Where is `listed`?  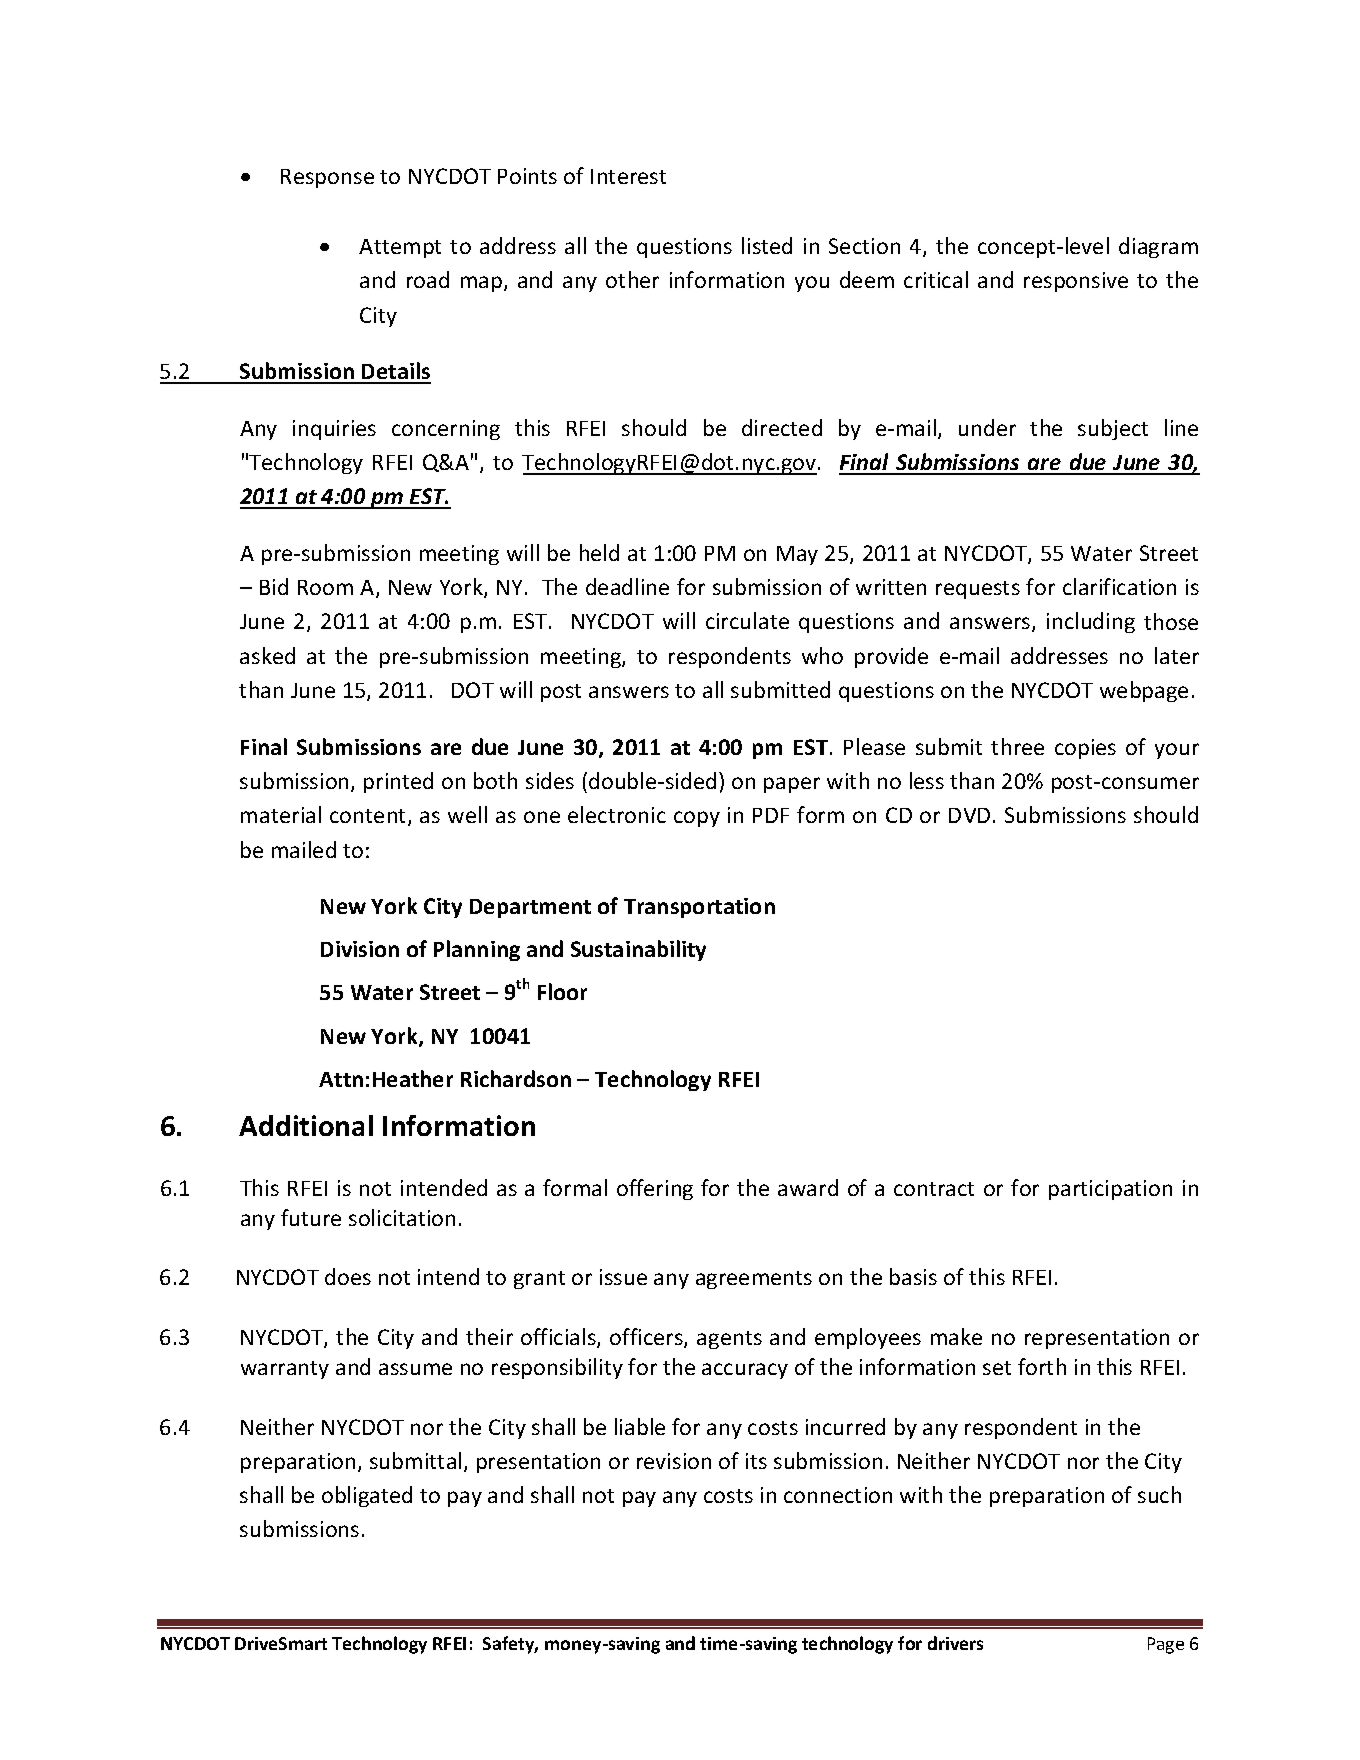
listed is located at coordinates (767, 245).
